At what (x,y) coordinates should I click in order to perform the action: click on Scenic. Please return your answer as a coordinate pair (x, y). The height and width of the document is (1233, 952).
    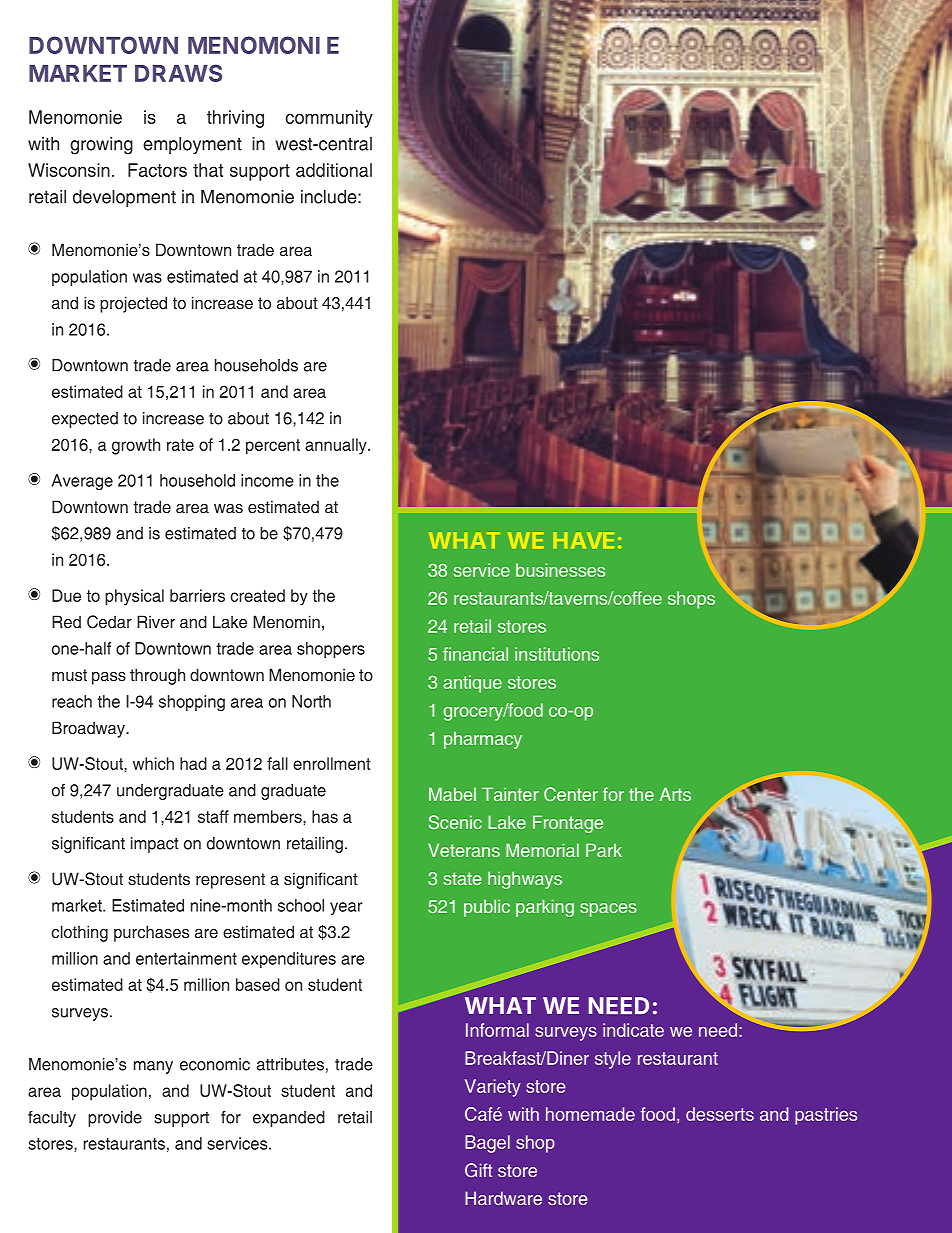
    Looking at the image, I should click on (455, 822).
